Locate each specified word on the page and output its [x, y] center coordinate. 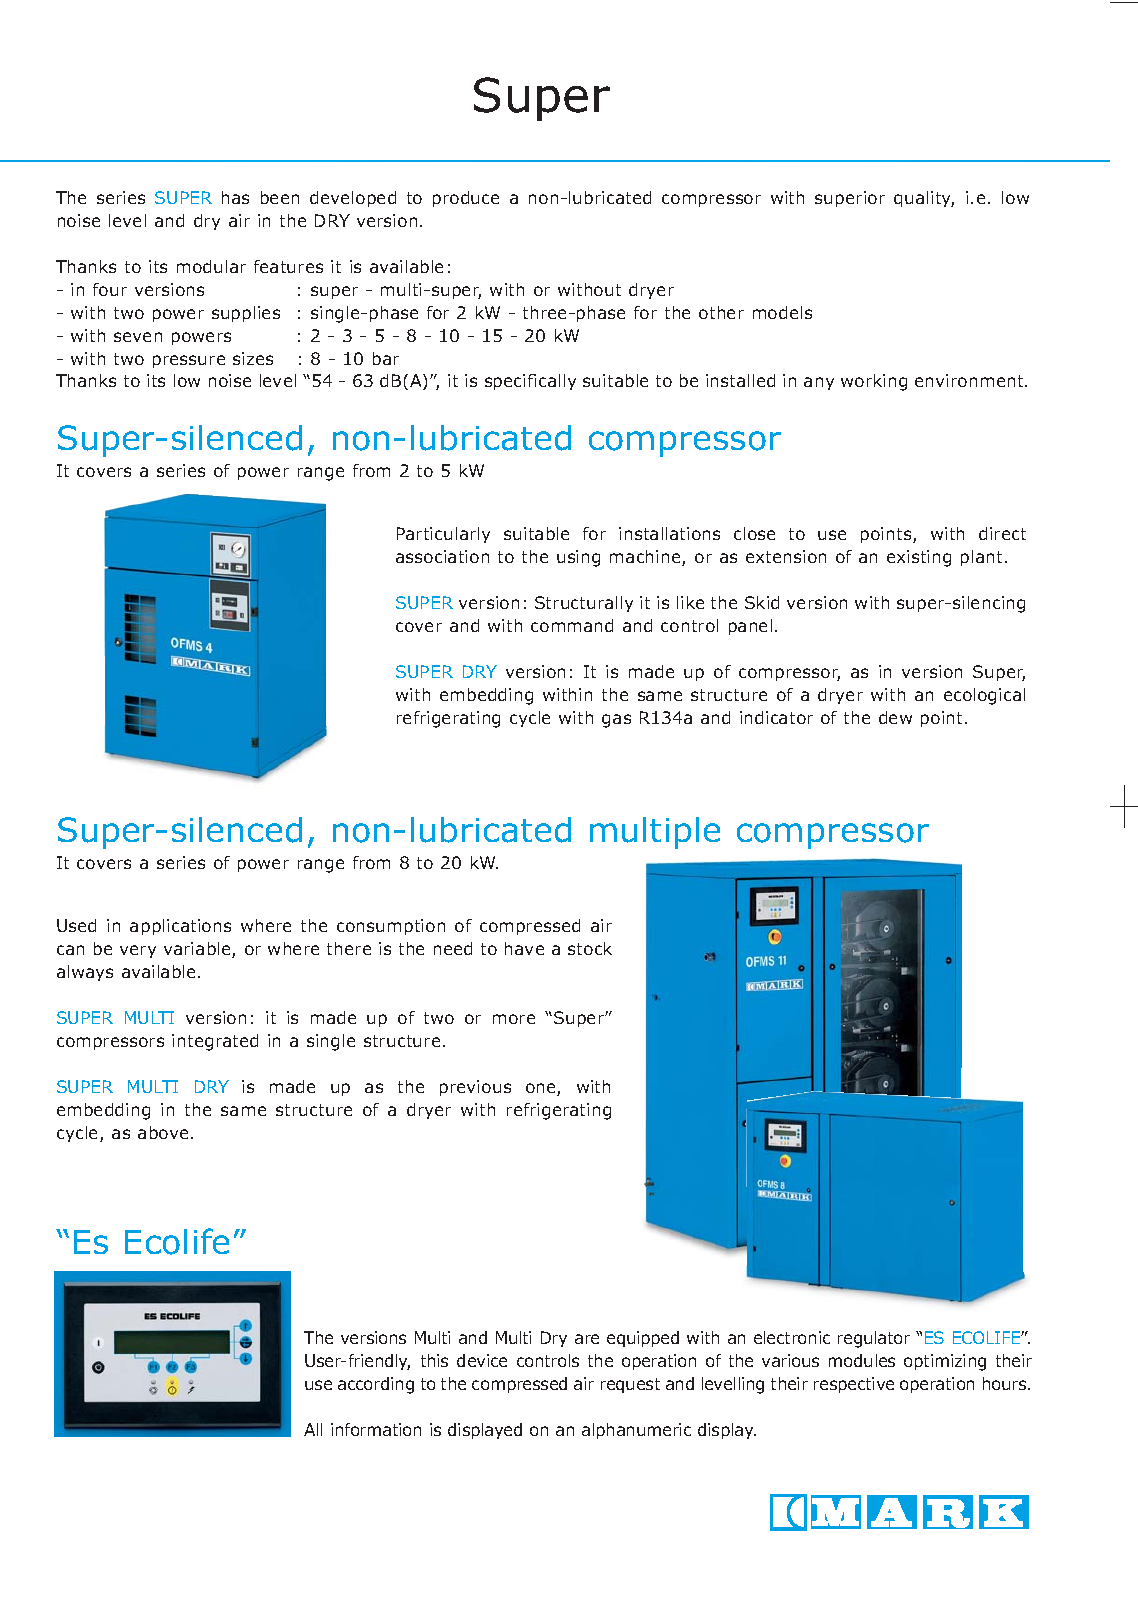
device [482, 1360]
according [376, 1385]
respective [854, 1385]
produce [466, 199]
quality [924, 199]
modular [211, 266]
